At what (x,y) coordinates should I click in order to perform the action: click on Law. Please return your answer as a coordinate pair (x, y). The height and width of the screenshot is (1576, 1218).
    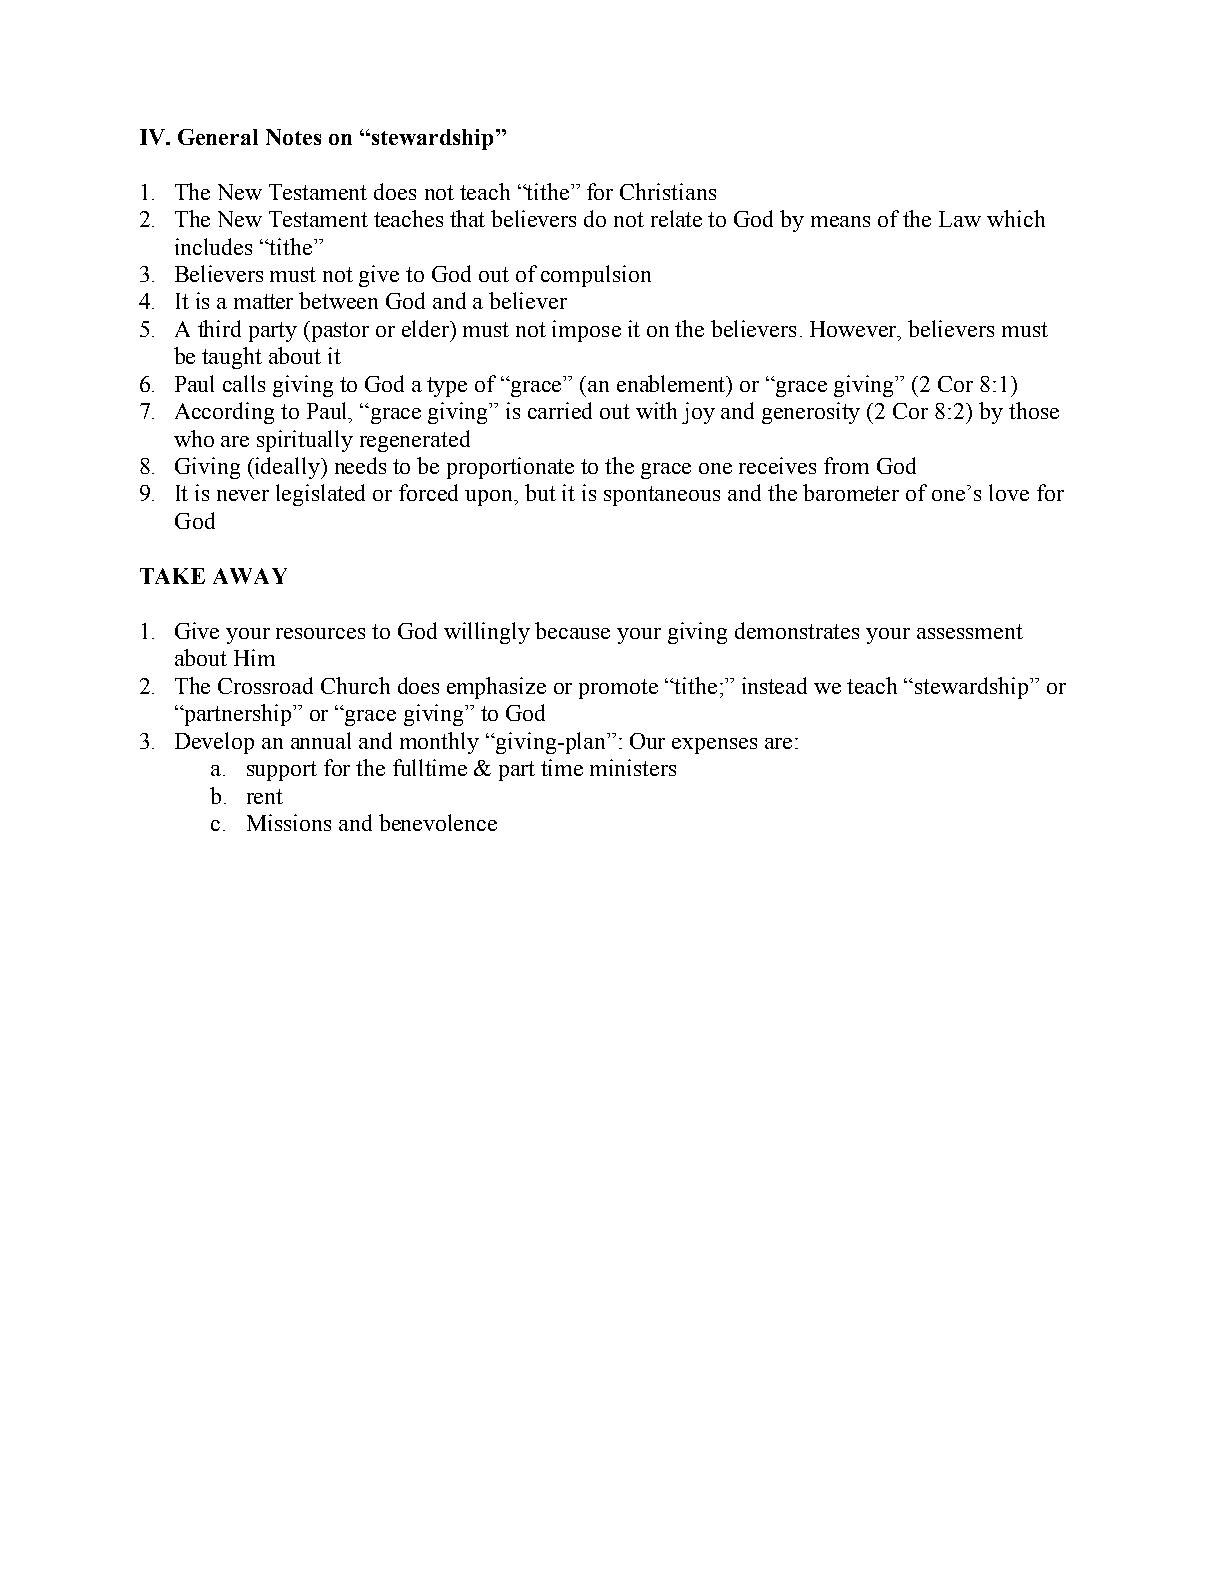
    Looking at the image, I should click on (960, 219).
